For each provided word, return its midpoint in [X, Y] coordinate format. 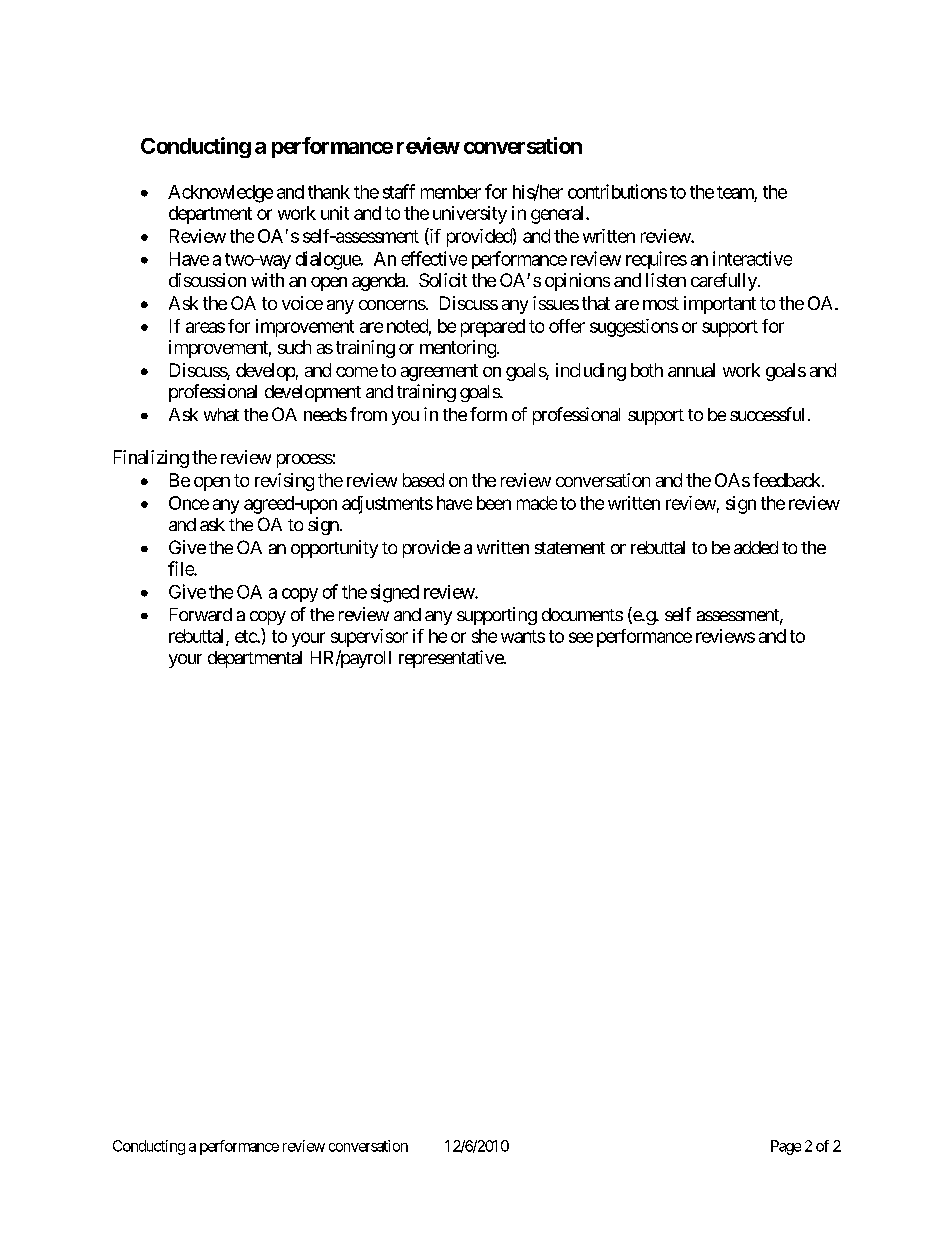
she [484, 636]
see [581, 637]
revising [284, 482]
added [756, 547]
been [494, 503]
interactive [752, 258]
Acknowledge [220, 194]
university [470, 215]
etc [246, 636]
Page [786, 1147]
